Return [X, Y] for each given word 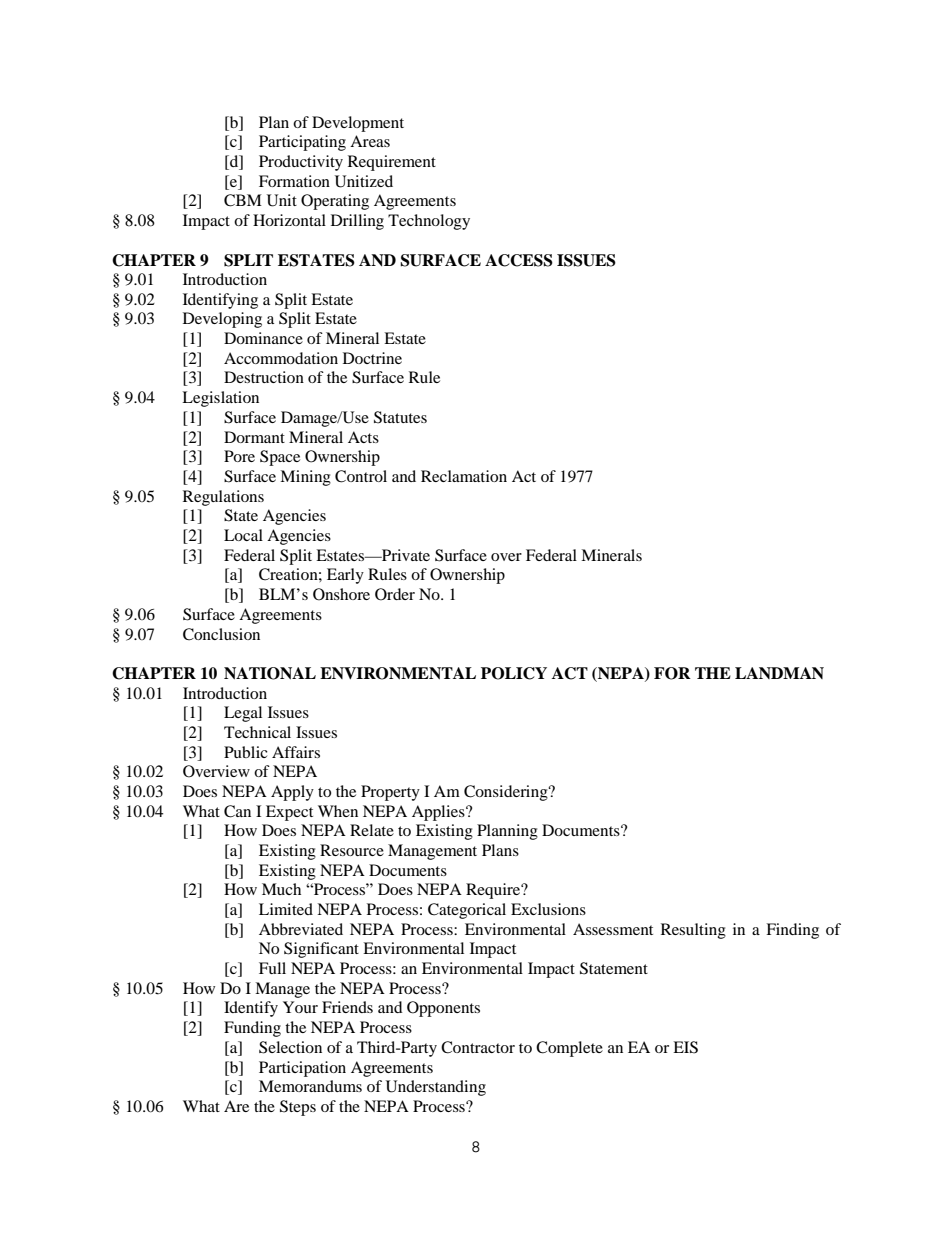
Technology [429, 222]
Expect [289, 813]
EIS [685, 1047]
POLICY [514, 673]
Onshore [341, 594]
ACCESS [519, 260]
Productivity [301, 163]
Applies [439, 813]
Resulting [693, 931]
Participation [302, 1069]
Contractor [478, 1047]
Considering [507, 793]
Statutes [400, 417]
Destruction [264, 377]
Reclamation [464, 476]
